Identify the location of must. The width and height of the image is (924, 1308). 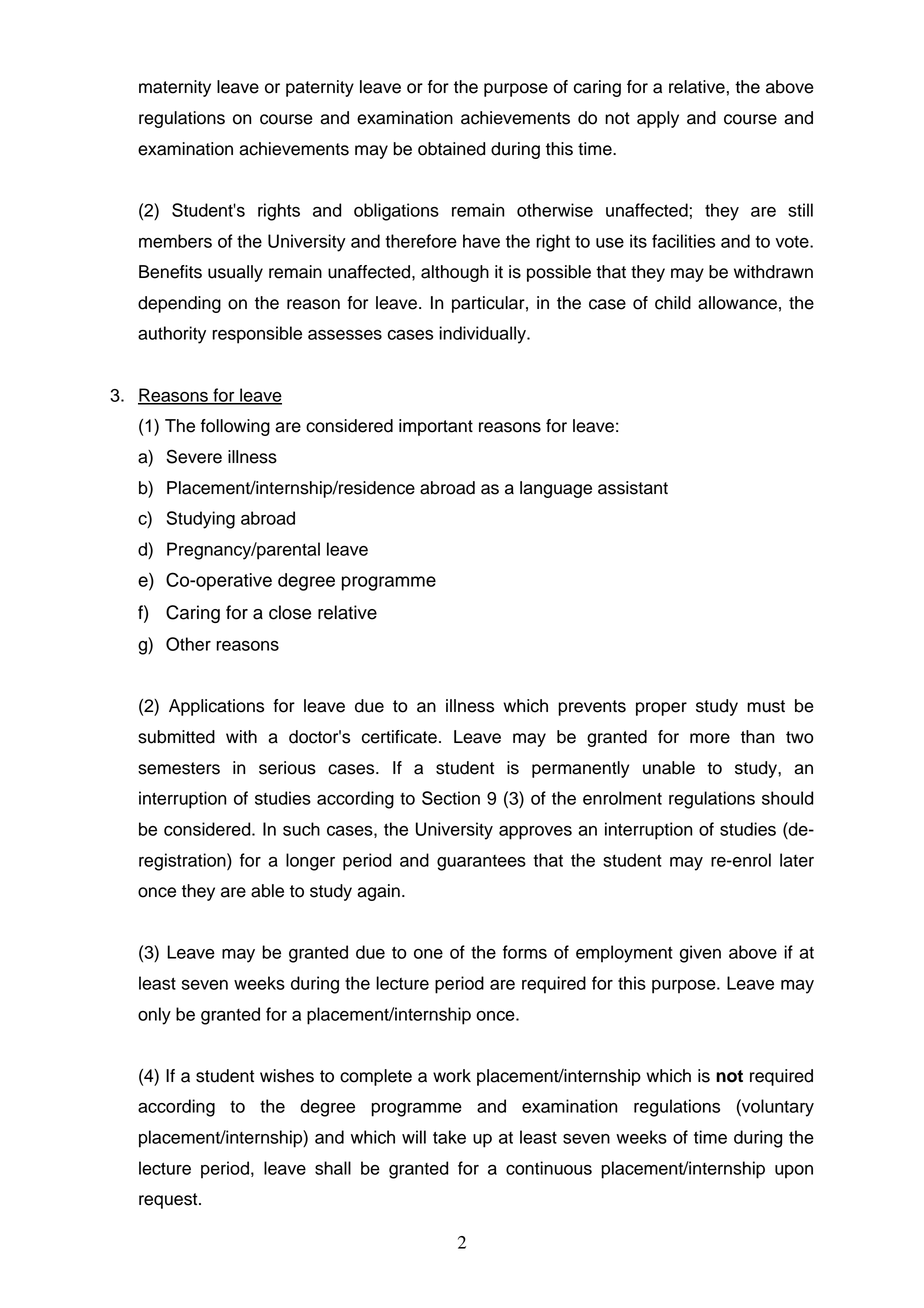
(766, 706).
